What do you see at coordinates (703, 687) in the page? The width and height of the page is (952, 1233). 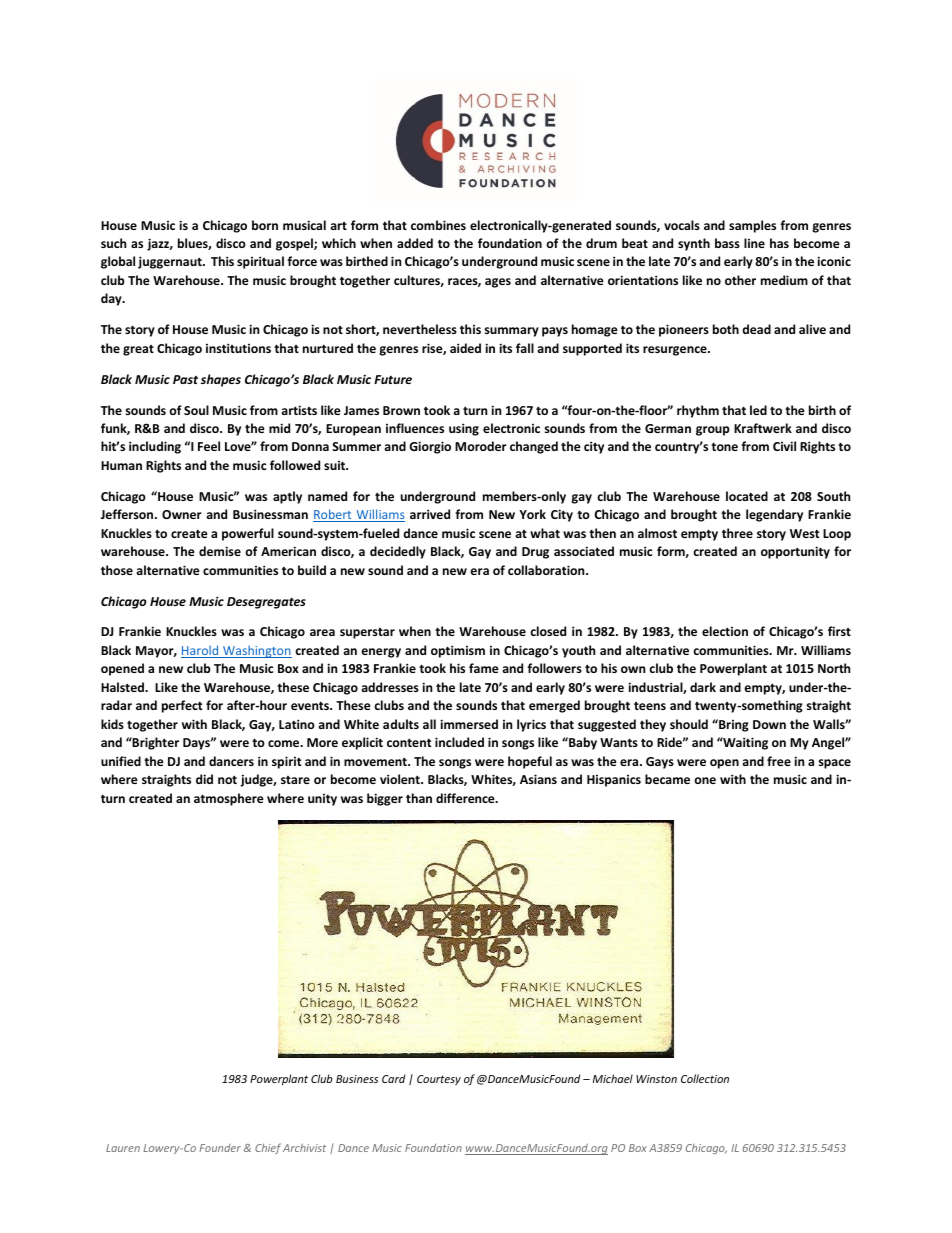 I see `dark` at bounding box center [703, 687].
